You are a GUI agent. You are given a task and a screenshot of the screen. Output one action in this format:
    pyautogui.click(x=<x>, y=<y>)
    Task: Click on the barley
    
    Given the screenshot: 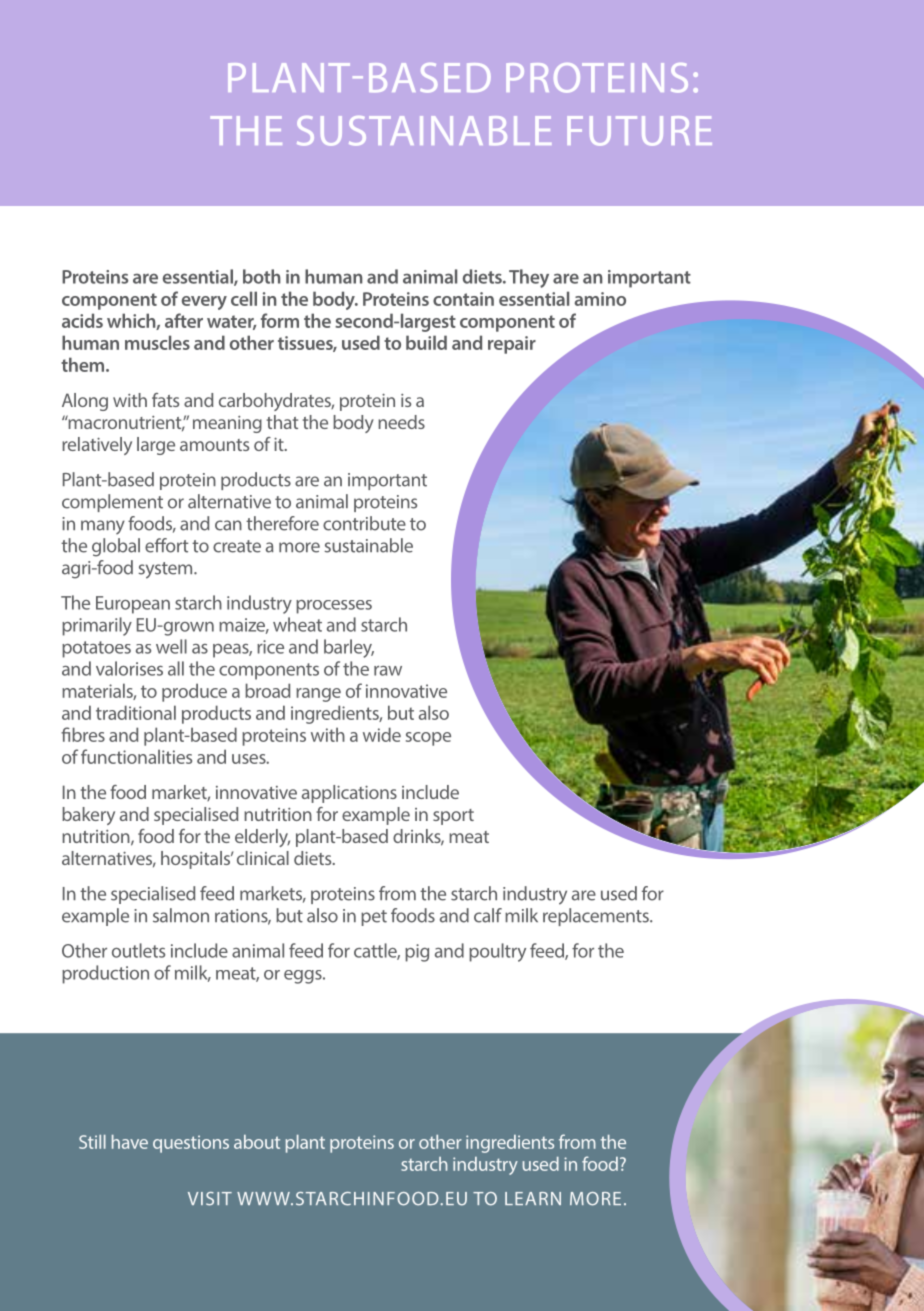 What is the action you would take?
    pyautogui.click(x=349, y=648)
